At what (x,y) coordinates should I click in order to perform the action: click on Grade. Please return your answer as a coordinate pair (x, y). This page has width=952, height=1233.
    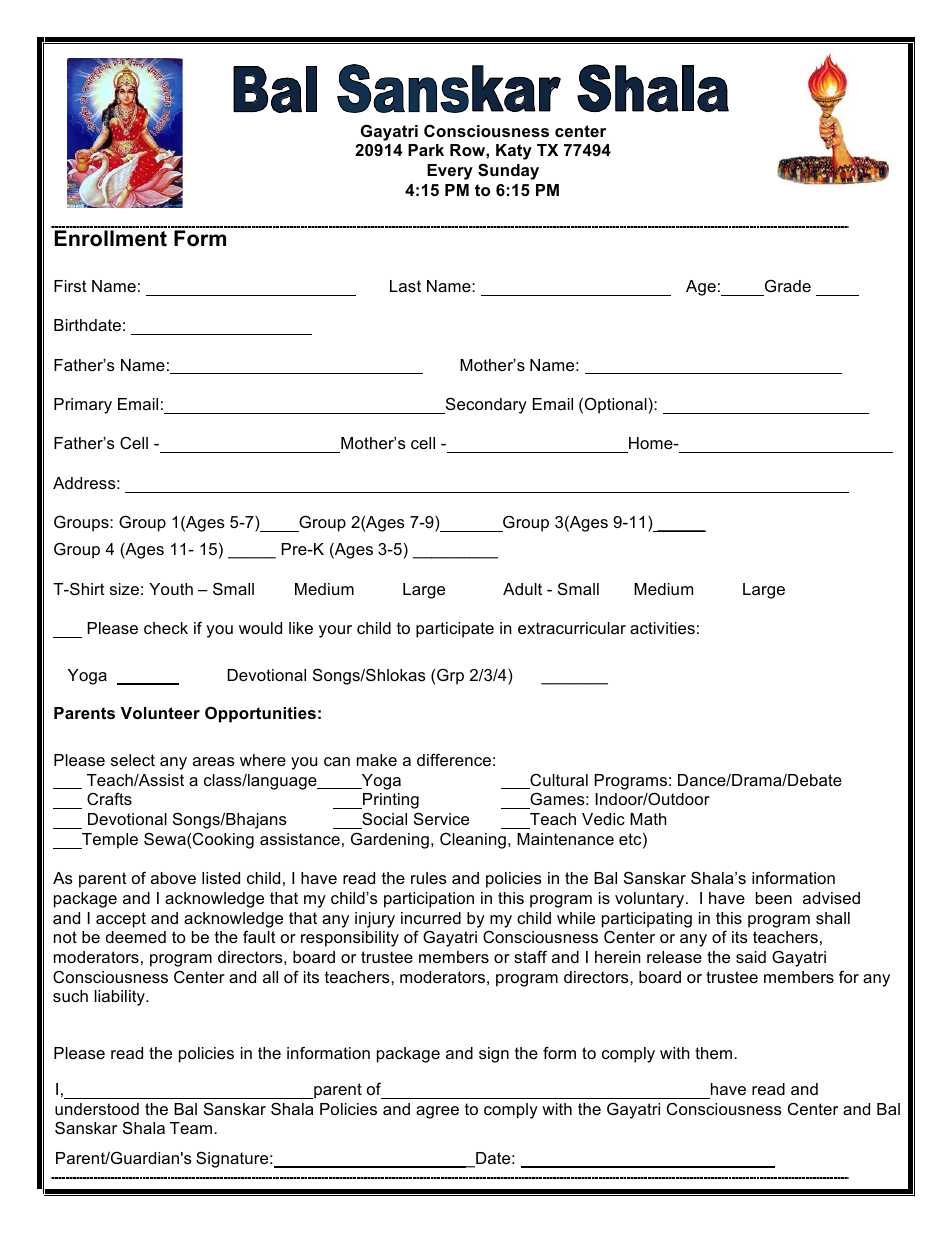
    Looking at the image, I should click on (788, 286).
